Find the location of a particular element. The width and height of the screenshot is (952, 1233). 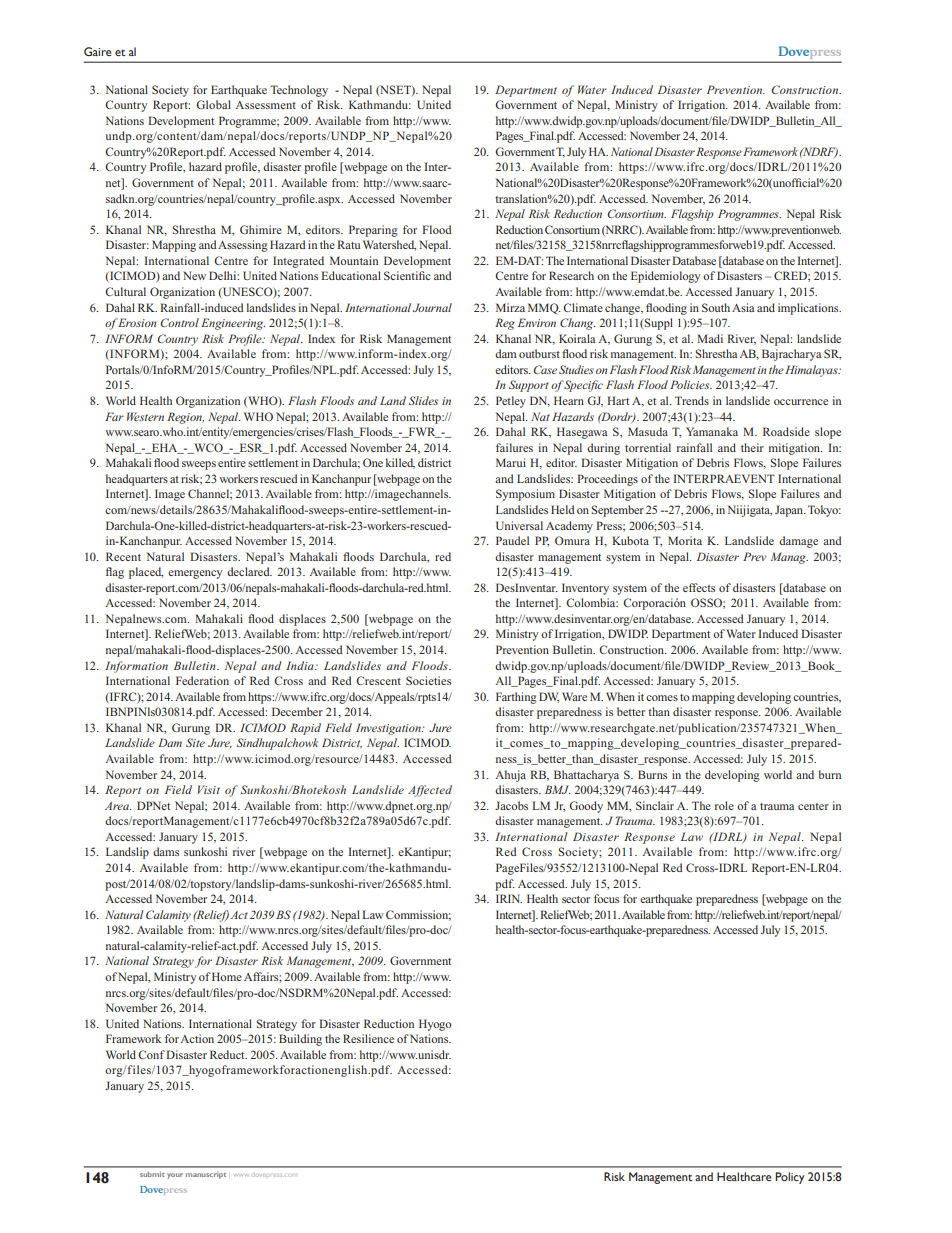

manuscript is located at coordinates (206, 1175).
